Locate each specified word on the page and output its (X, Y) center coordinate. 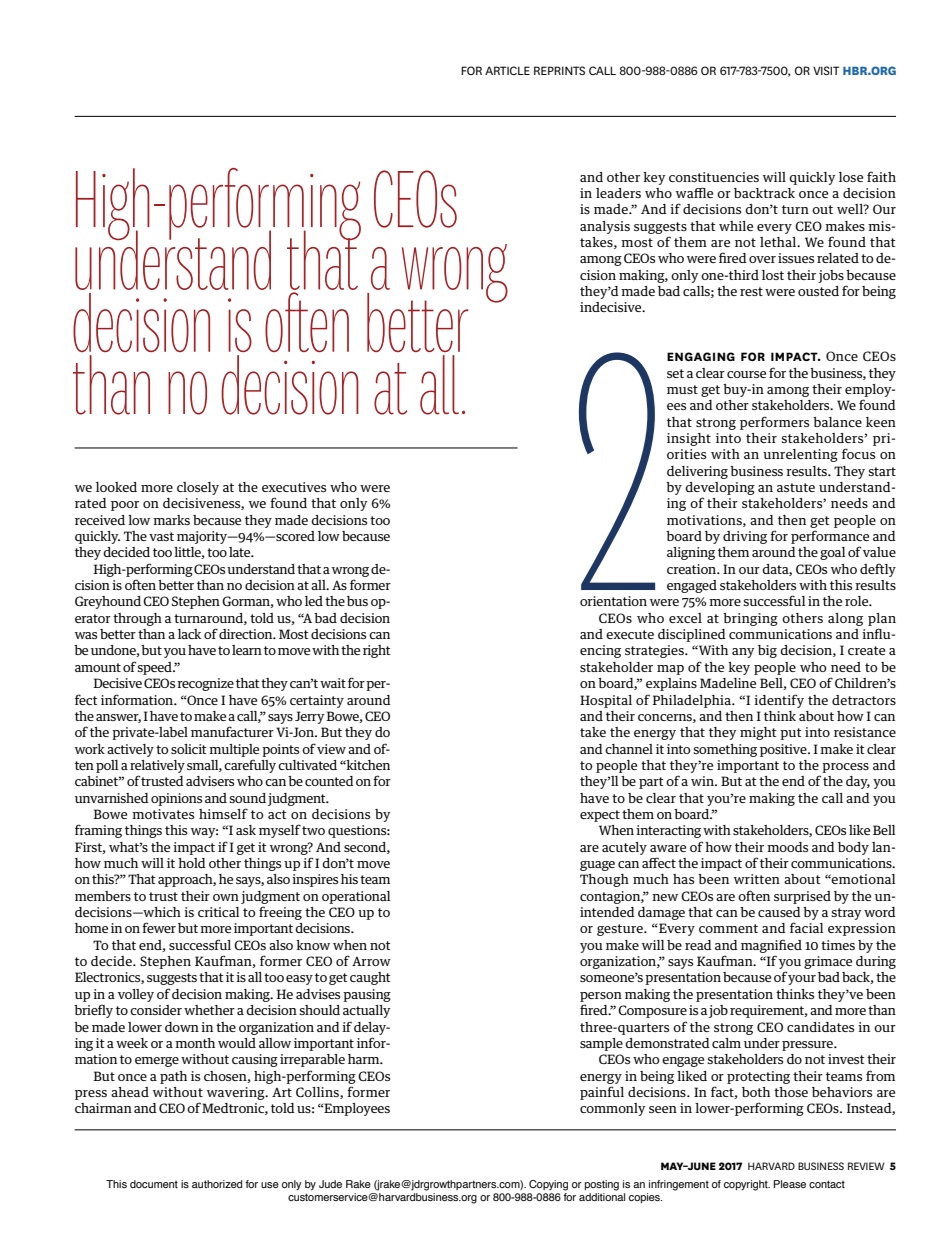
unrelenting (800, 455)
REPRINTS (559, 70)
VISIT (826, 70)
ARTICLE (507, 70)
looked (116, 487)
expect (600, 816)
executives (294, 487)
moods (787, 847)
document (154, 1184)
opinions (176, 799)
